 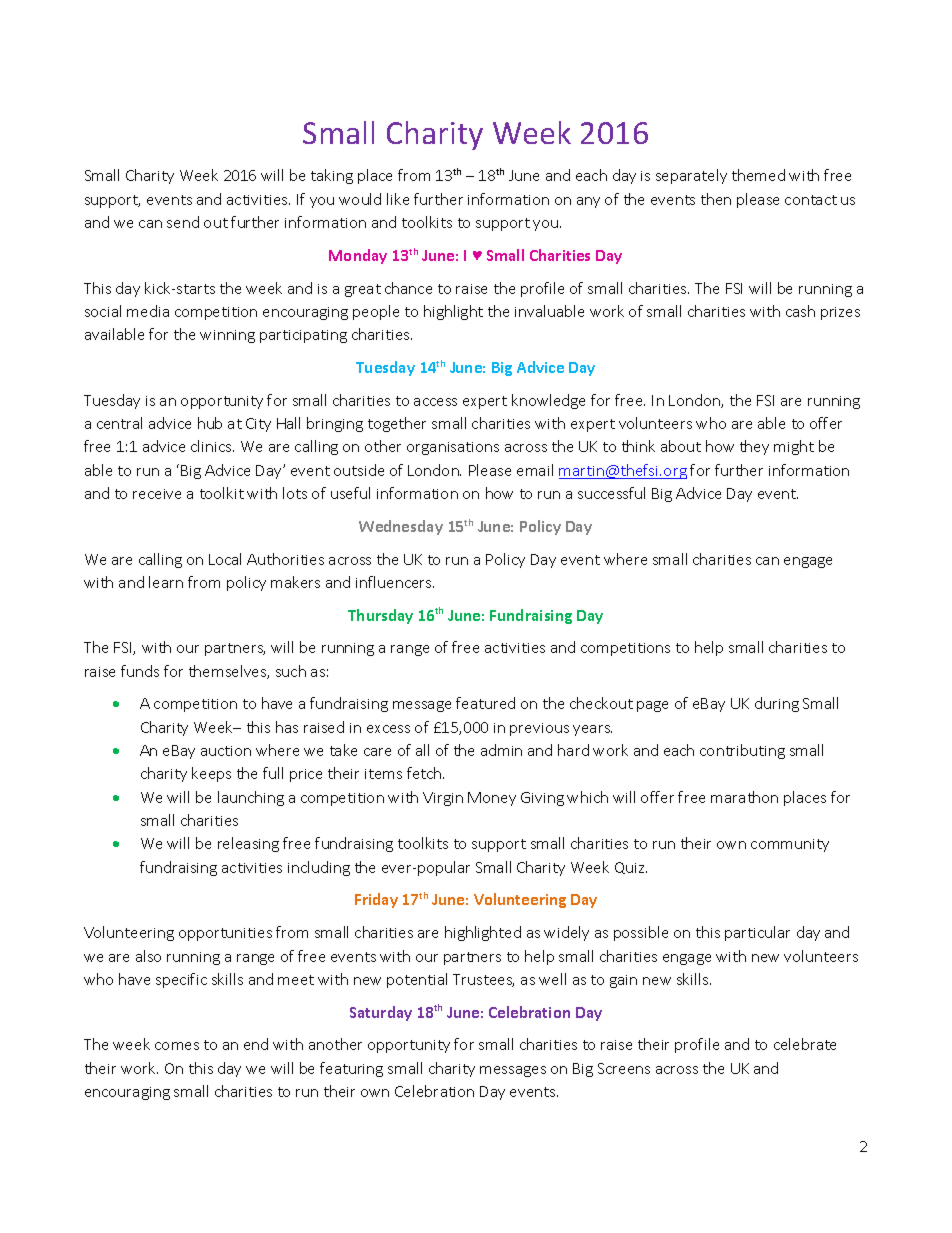 I want to click on releasing, so click(x=248, y=844).
